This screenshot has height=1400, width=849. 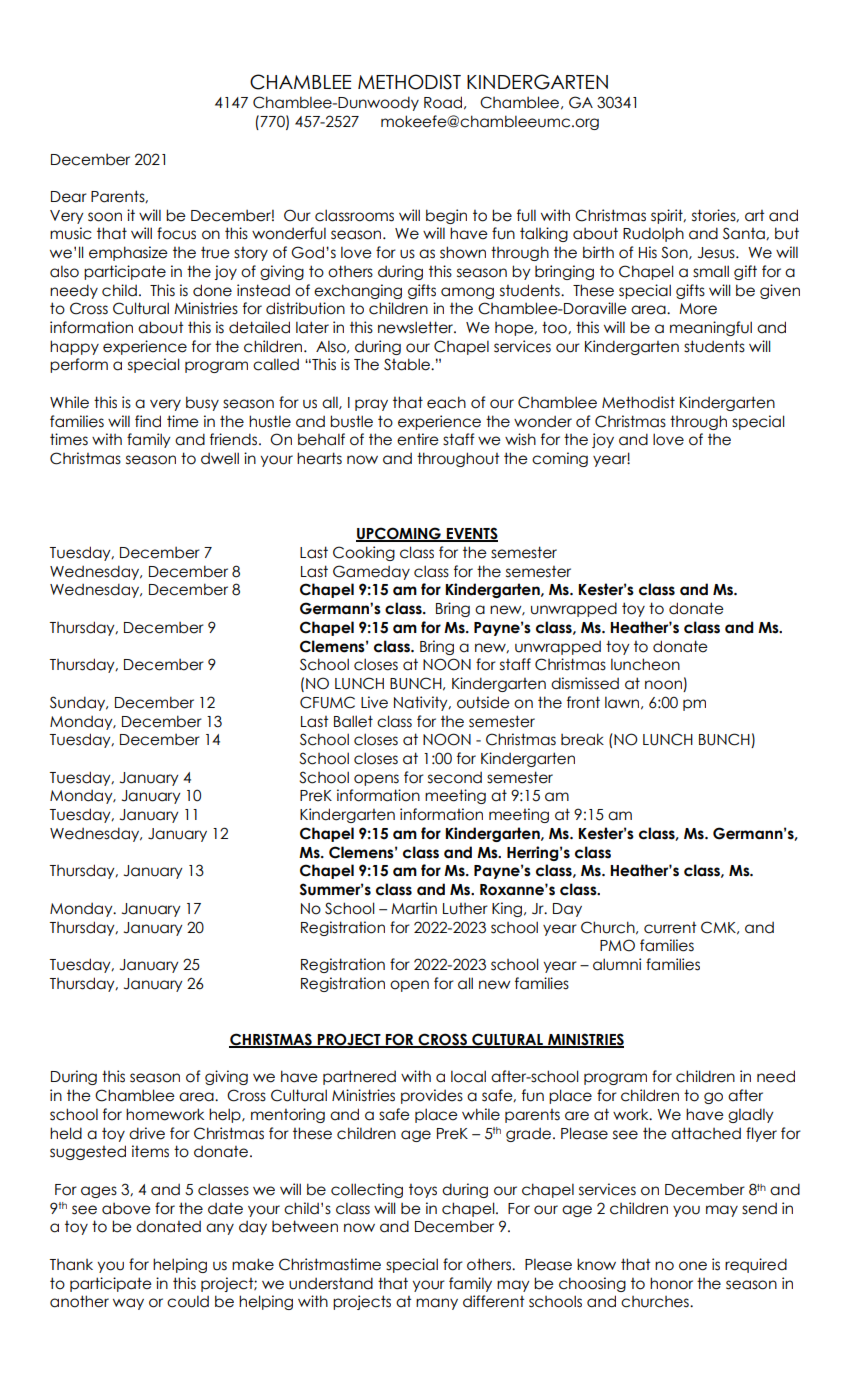 What do you see at coordinates (353, 721) in the screenshot?
I see `Ballet` at bounding box center [353, 721].
